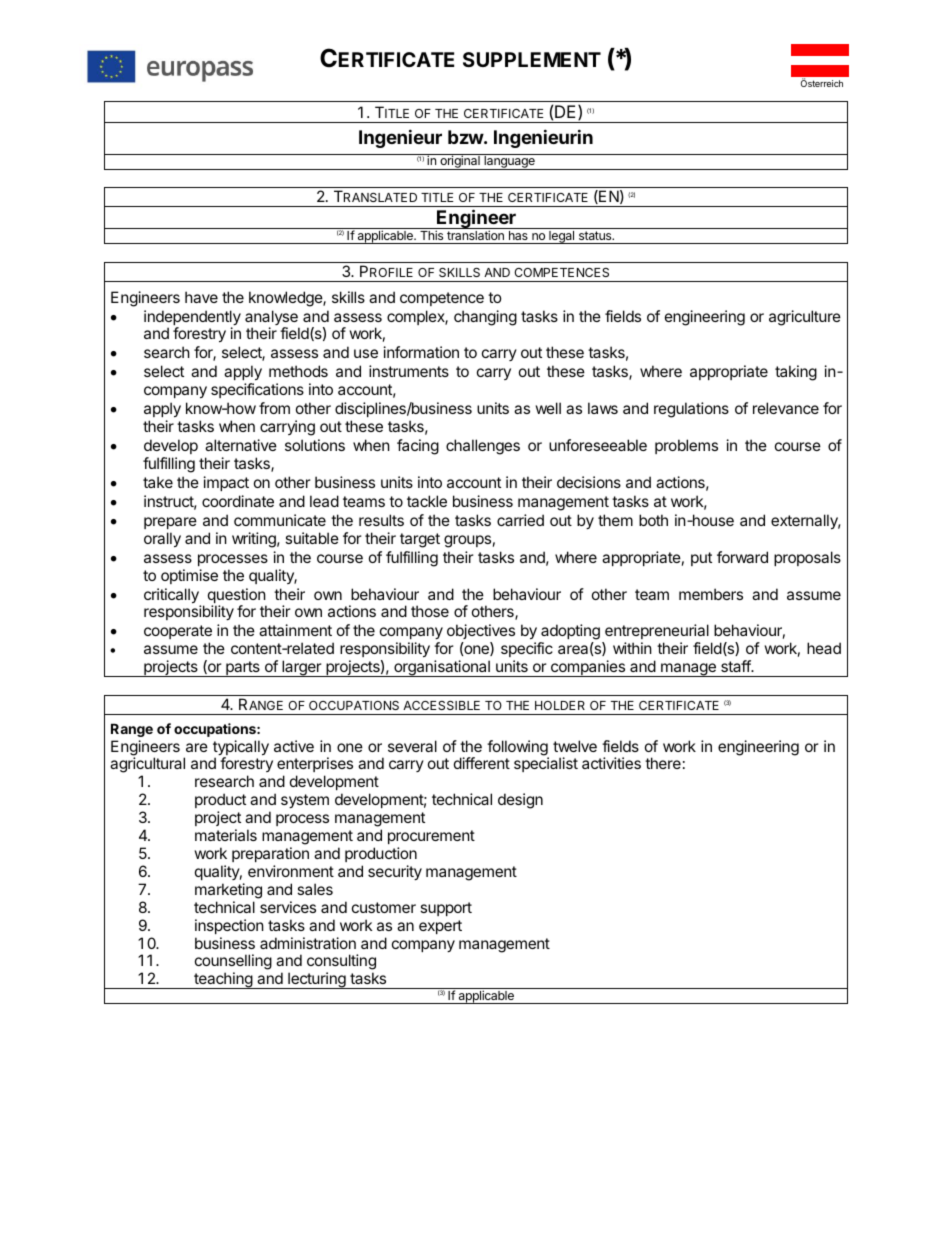 Image resolution: width=952 pixels, height=1233 pixels. I want to click on there, so click(663, 763).
